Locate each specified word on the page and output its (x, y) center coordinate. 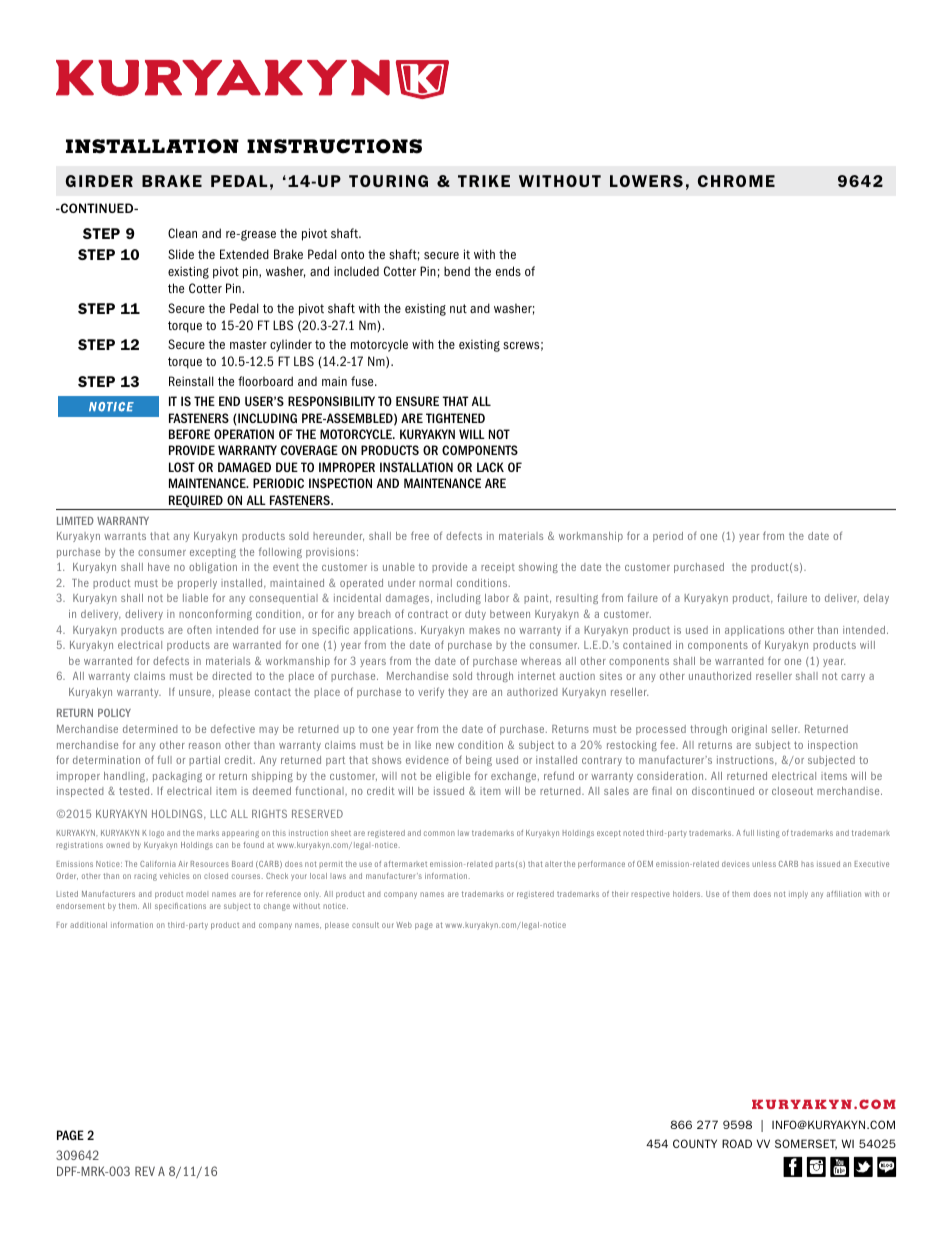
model (197, 894)
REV (145, 1171)
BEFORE (189, 434)
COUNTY (695, 1143)
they (458, 693)
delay (876, 599)
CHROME (736, 181)
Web (404, 925)
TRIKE (484, 181)
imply (798, 895)
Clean (182, 233)
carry (853, 678)
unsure (196, 693)
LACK (490, 467)
